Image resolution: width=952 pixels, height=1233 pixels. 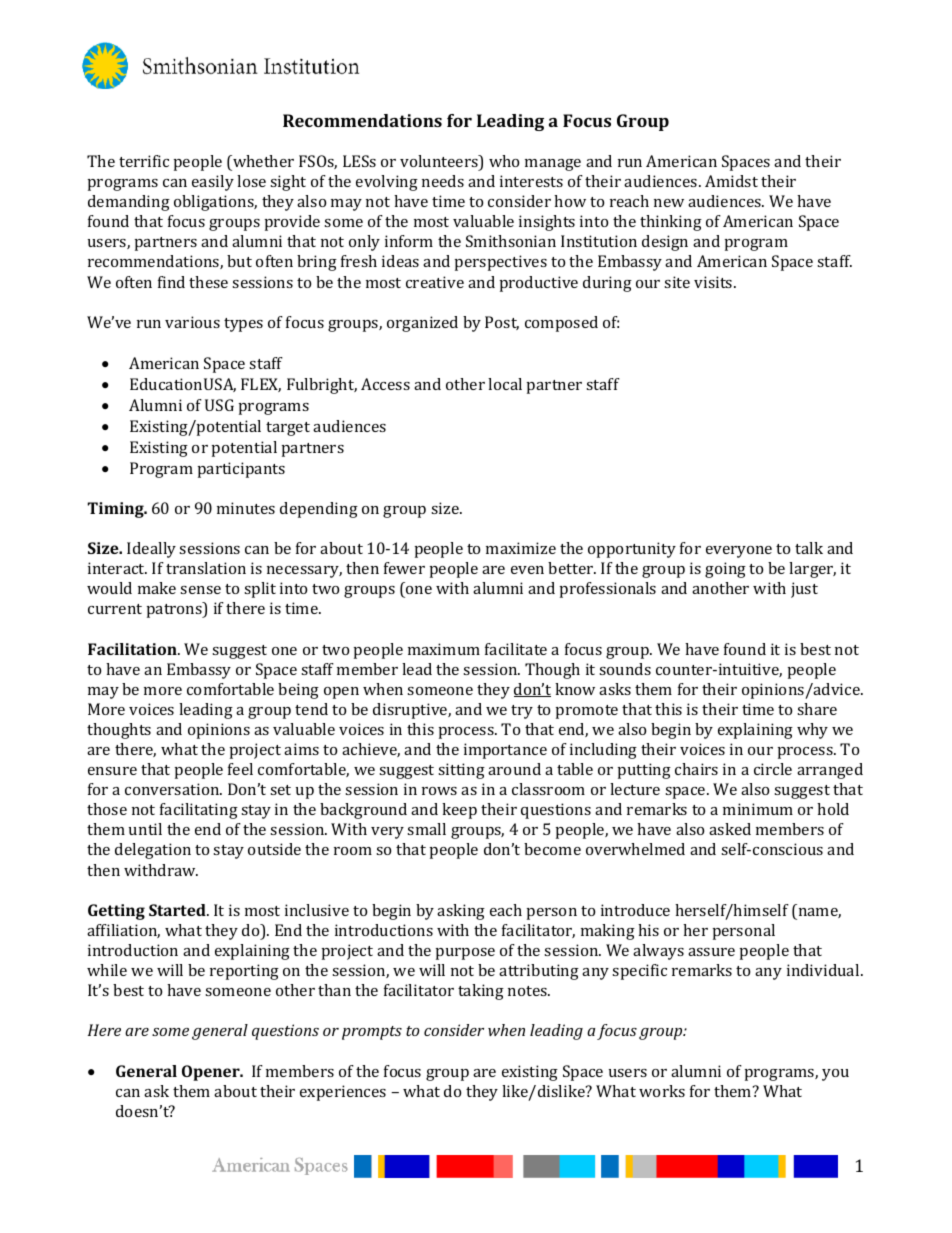 What do you see at coordinates (444, 649) in the document?
I see `maximum` at bounding box center [444, 649].
